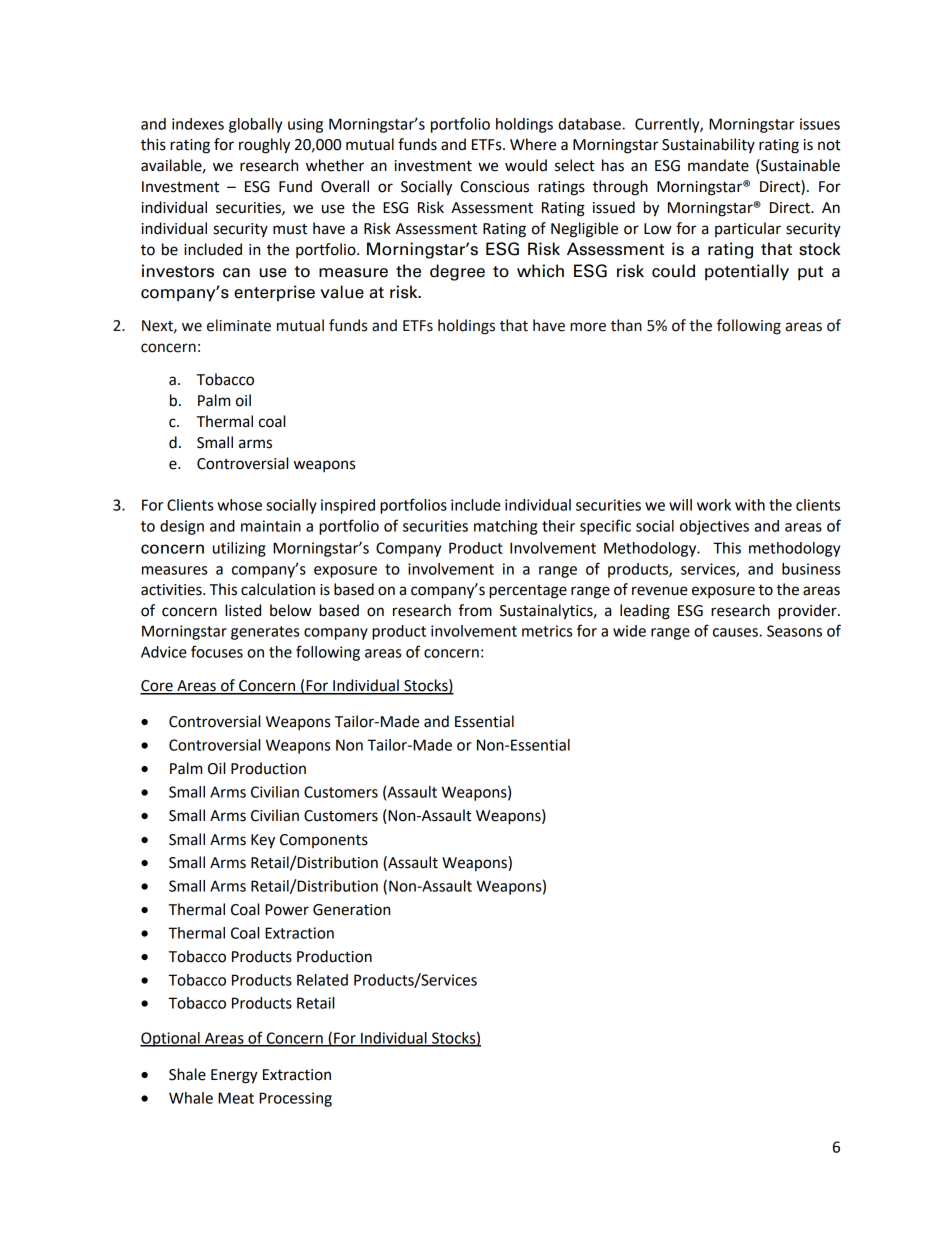  I want to click on Energy, so click(234, 1076).
